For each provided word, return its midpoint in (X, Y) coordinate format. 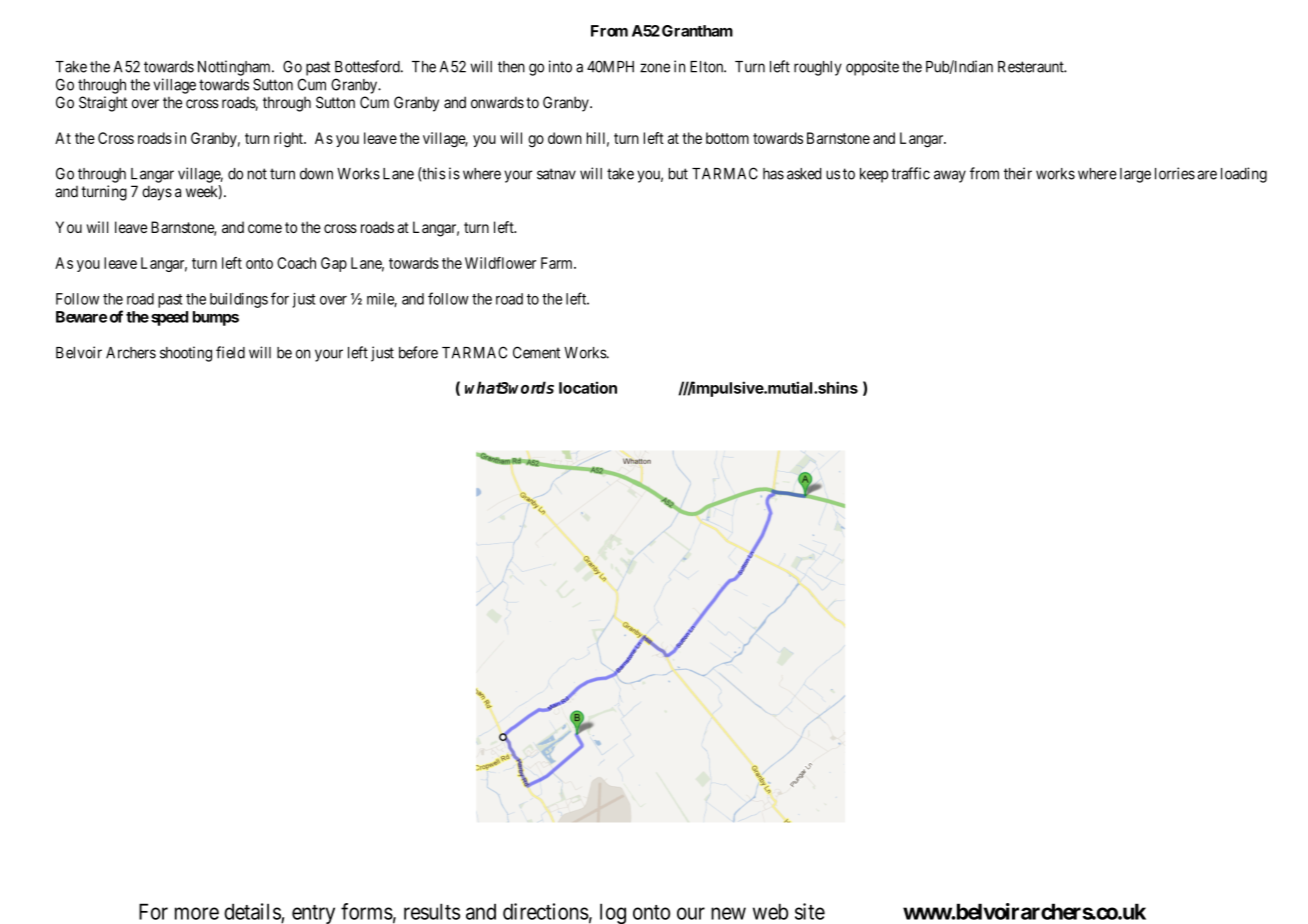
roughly (818, 68)
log (613, 913)
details (252, 911)
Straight (103, 104)
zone (655, 68)
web (770, 911)
